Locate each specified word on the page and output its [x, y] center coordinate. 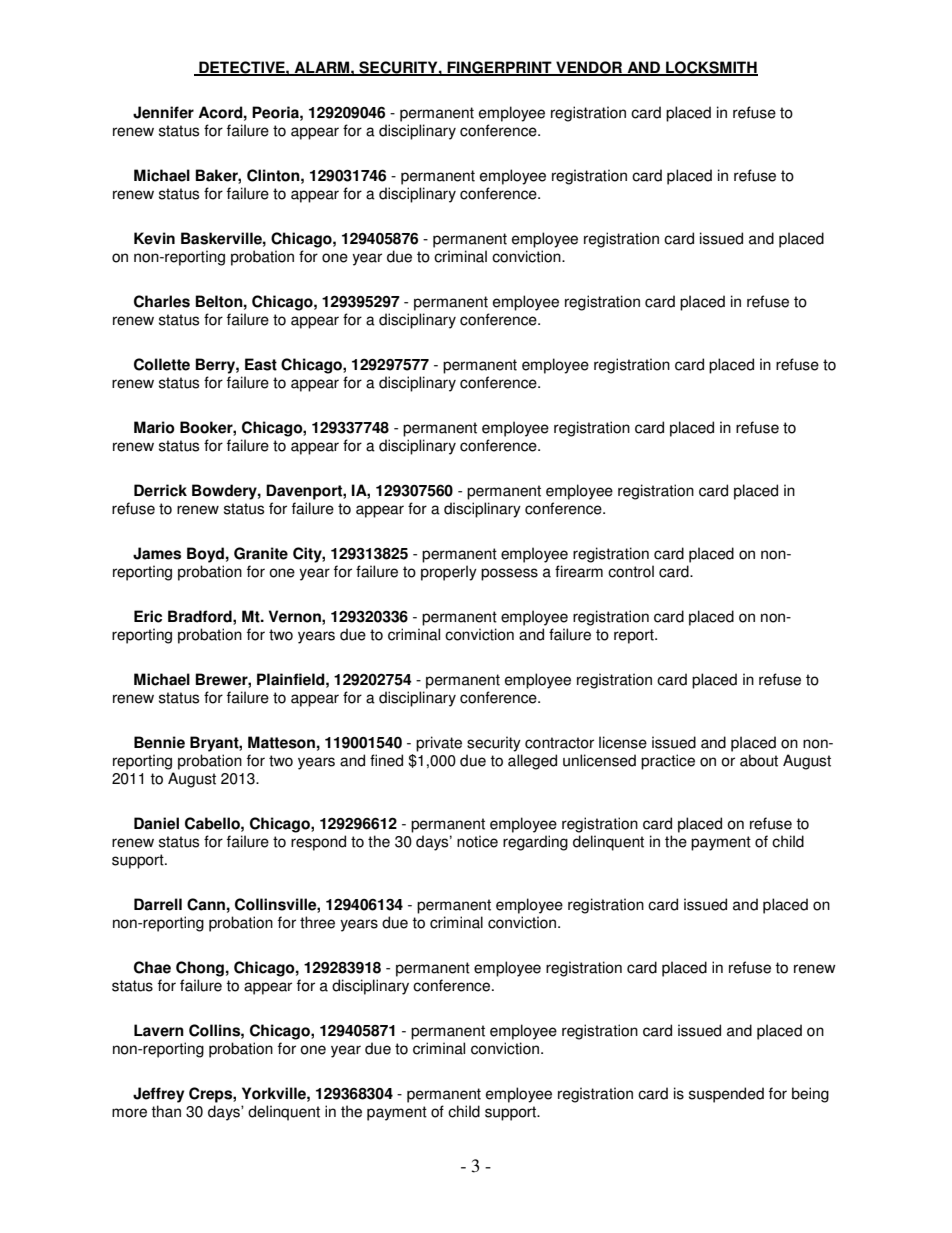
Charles [162, 301]
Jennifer [163, 112]
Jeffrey [158, 1095]
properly [449, 573]
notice [477, 841]
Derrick [160, 490]
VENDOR [589, 68]
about [759, 760]
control [631, 571]
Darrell [158, 904]
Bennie [159, 742]
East [261, 364]
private [439, 744]
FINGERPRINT [499, 68]
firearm [579, 571]
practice [668, 762]
